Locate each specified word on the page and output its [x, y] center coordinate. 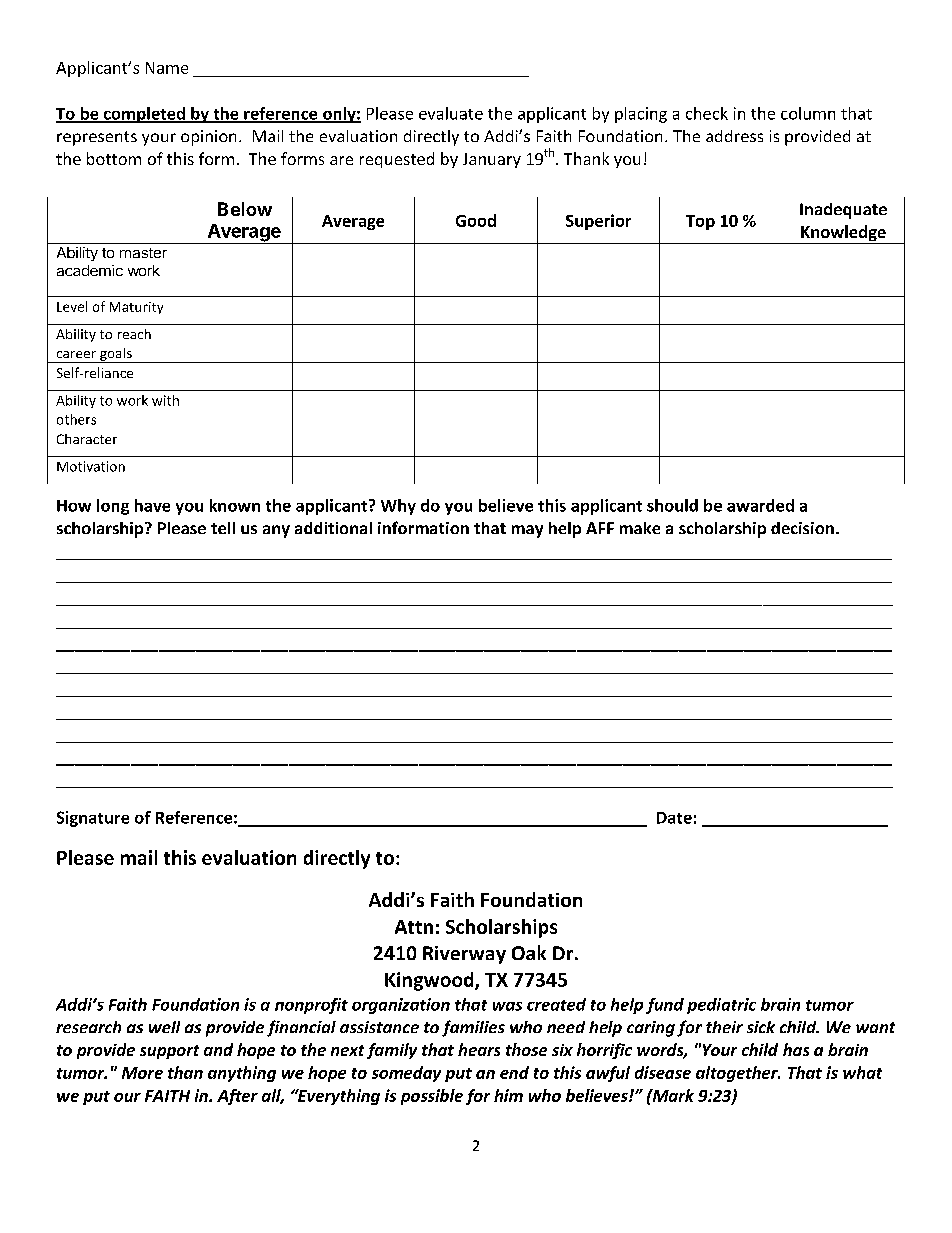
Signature [93, 819]
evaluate [451, 113]
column [808, 113]
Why [398, 507]
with [165, 400]
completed [144, 115]
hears [479, 1049]
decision [802, 528]
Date [674, 818]
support [169, 1052]
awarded [760, 505]
